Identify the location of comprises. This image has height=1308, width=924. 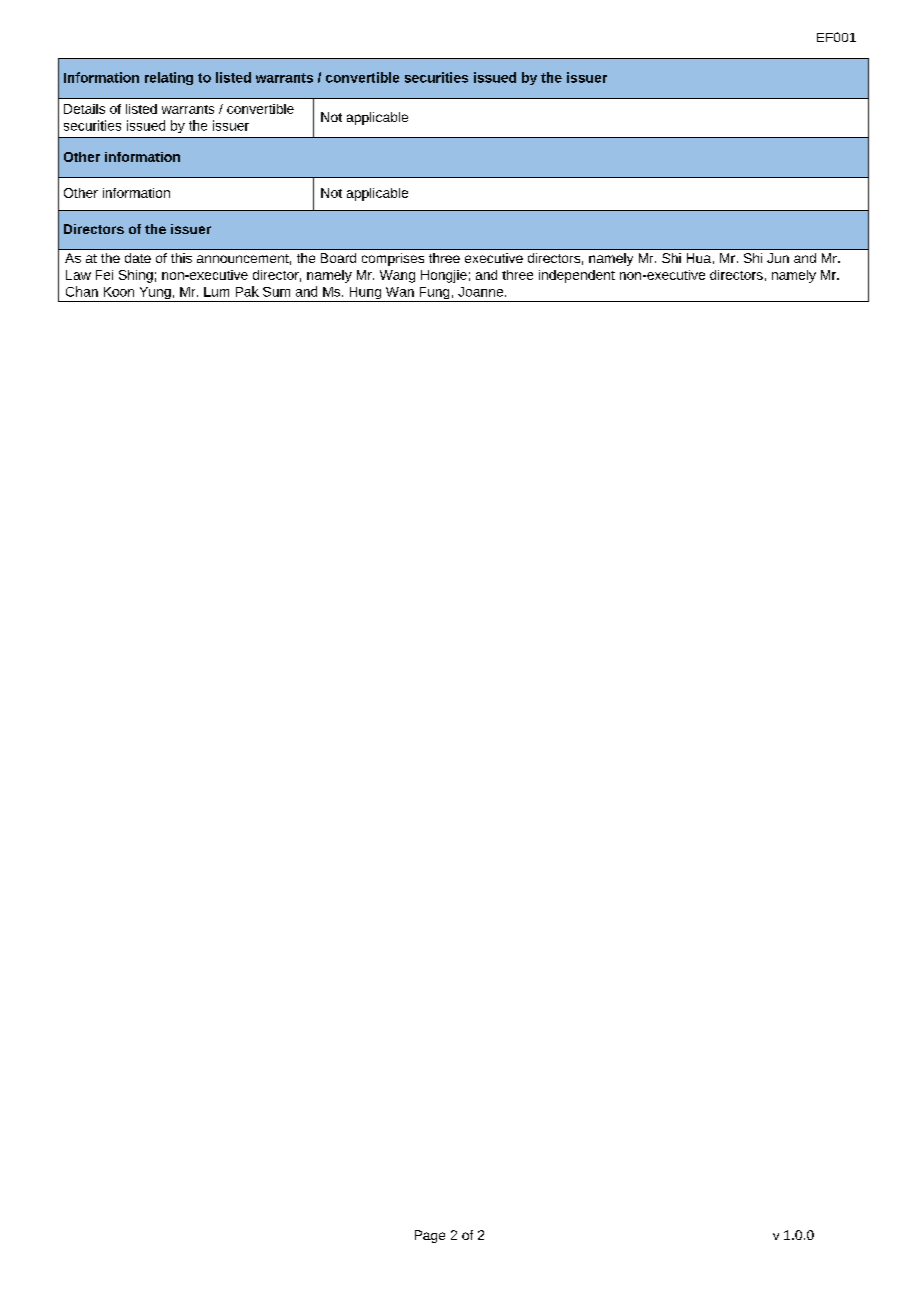
(393, 259).
